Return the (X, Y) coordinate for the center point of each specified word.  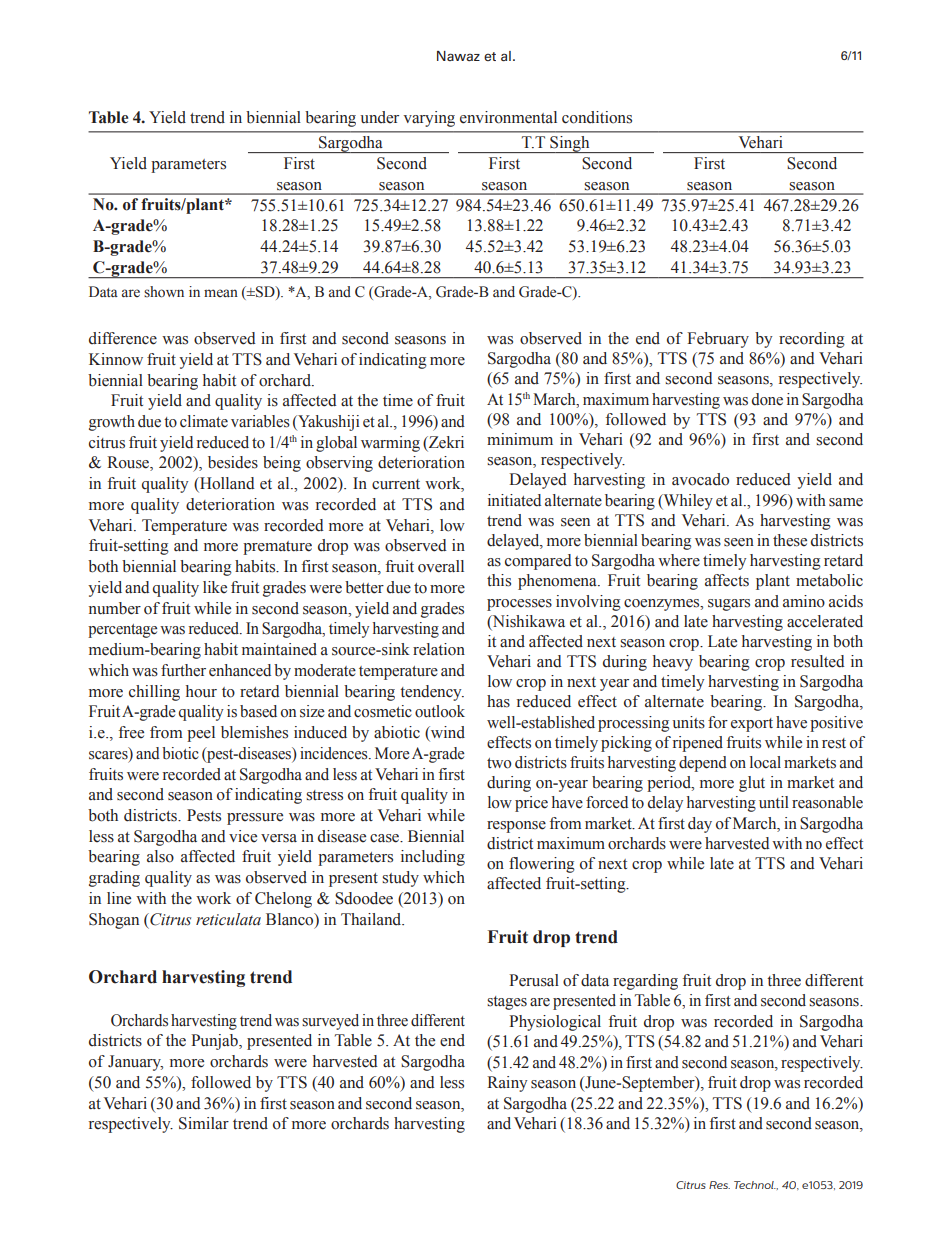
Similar (204, 1123)
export (752, 725)
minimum (520, 439)
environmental (508, 117)
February (718, 340)
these (790, 540)
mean (221, 293)
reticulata (228, 919)
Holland (226, 484)
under (379, 117)
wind (447, 733)
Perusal (534, 980)
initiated (514, 500)
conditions (597, 117)
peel (201, 734)
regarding (645, 982)
